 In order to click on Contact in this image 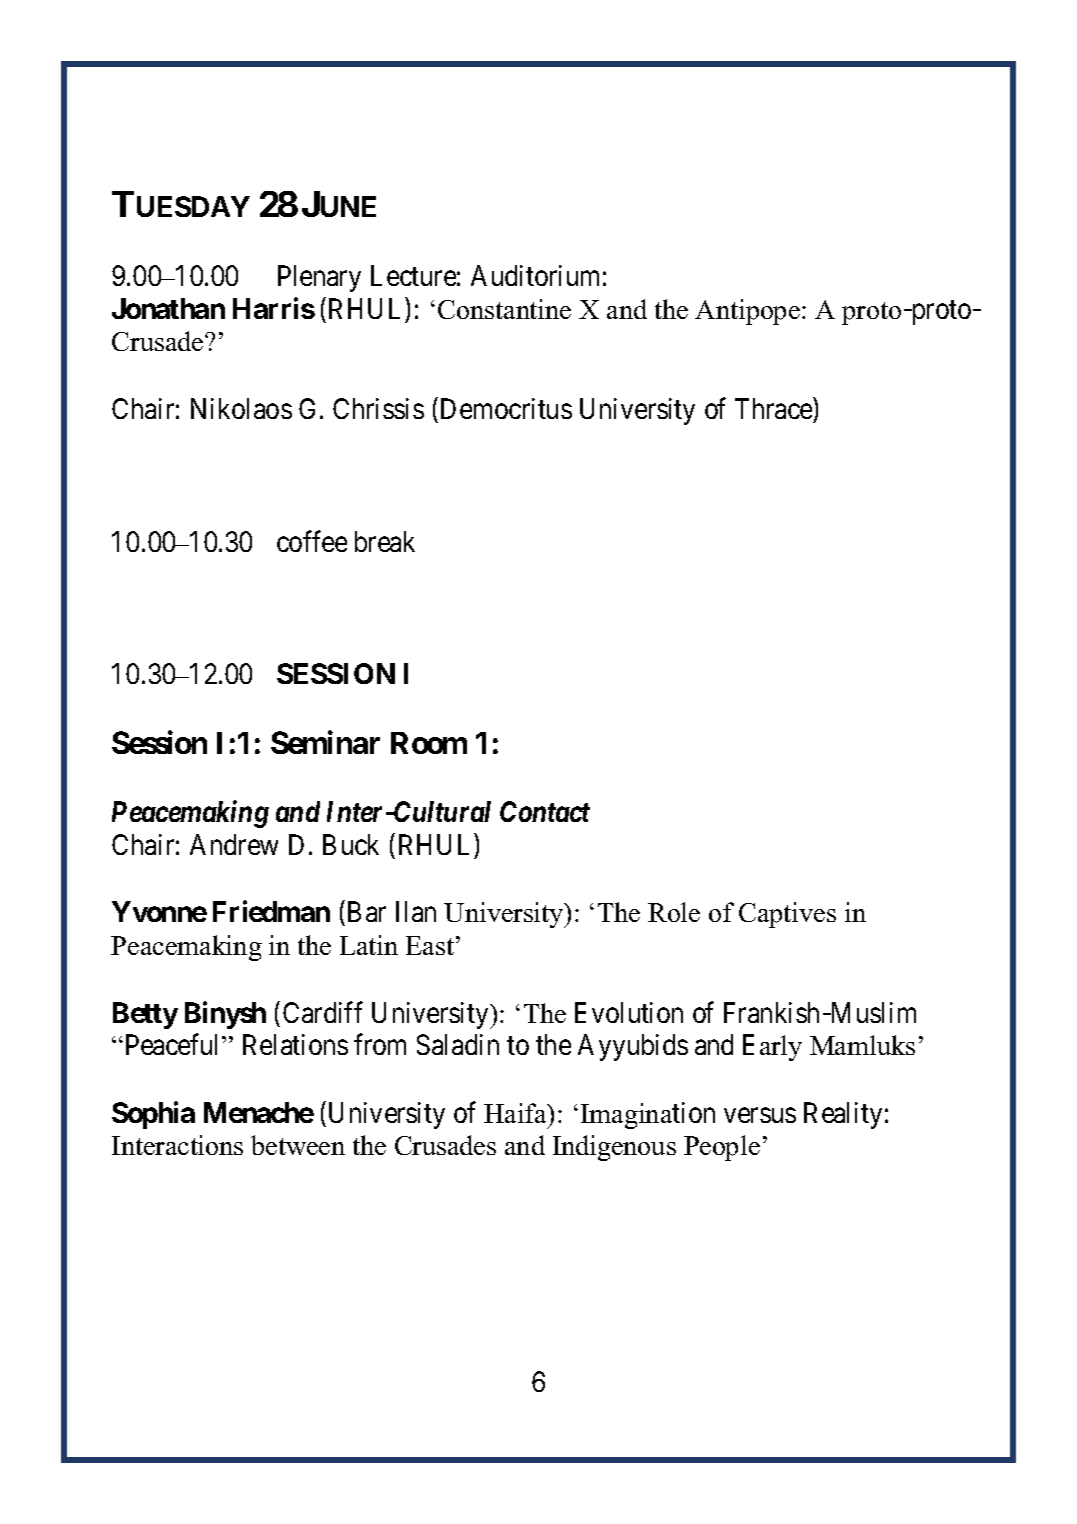, I will do `click(545, 811)`.
